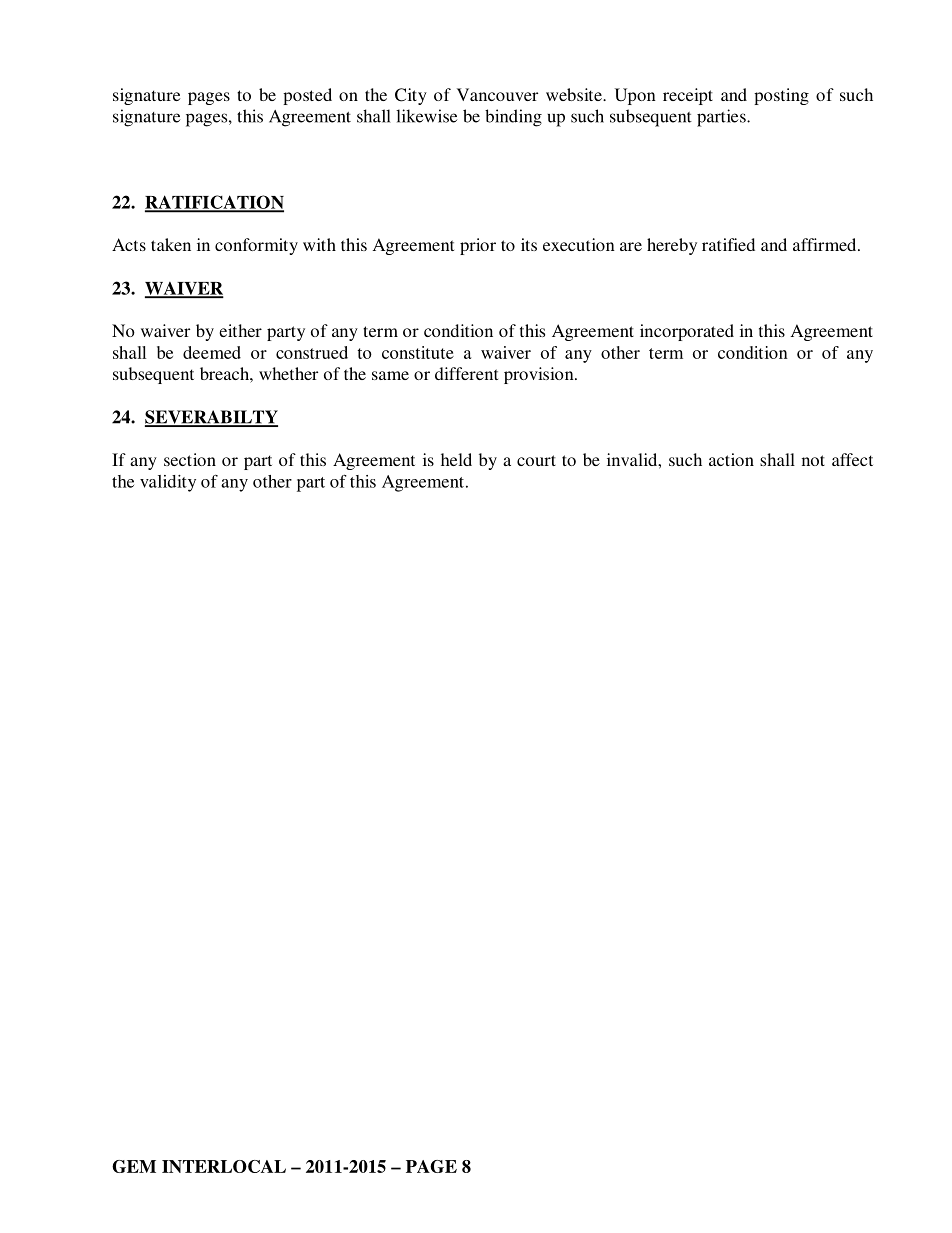 The height and width of the document is (1233, 952). Describe the element at coordinates (190, 459) in the document. I see `section` at that location.
